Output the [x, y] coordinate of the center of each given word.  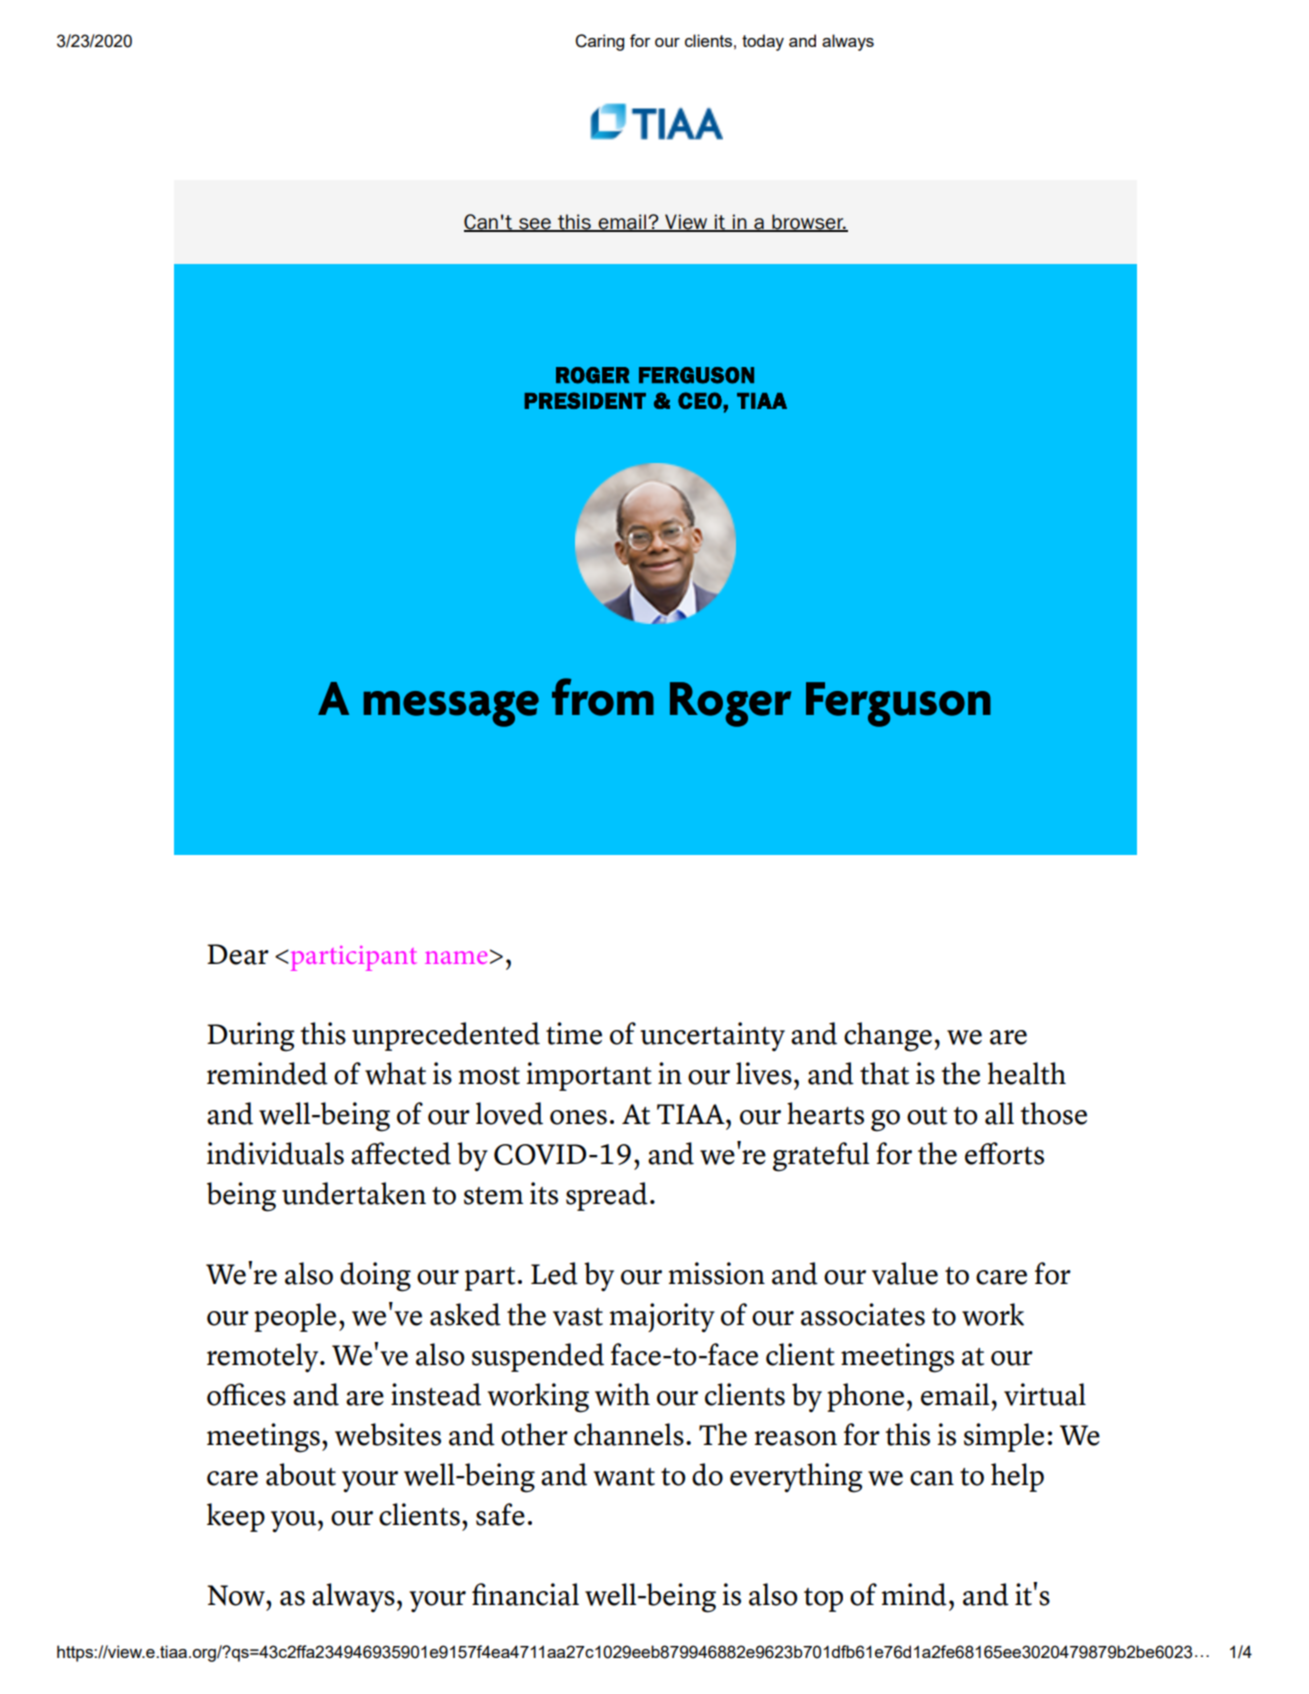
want [624, 1477]
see [535, 225]
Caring [599, 42]
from [603, 697]
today [763, 42]
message [451, 709]
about [301, 1474]
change [888, 1037]
